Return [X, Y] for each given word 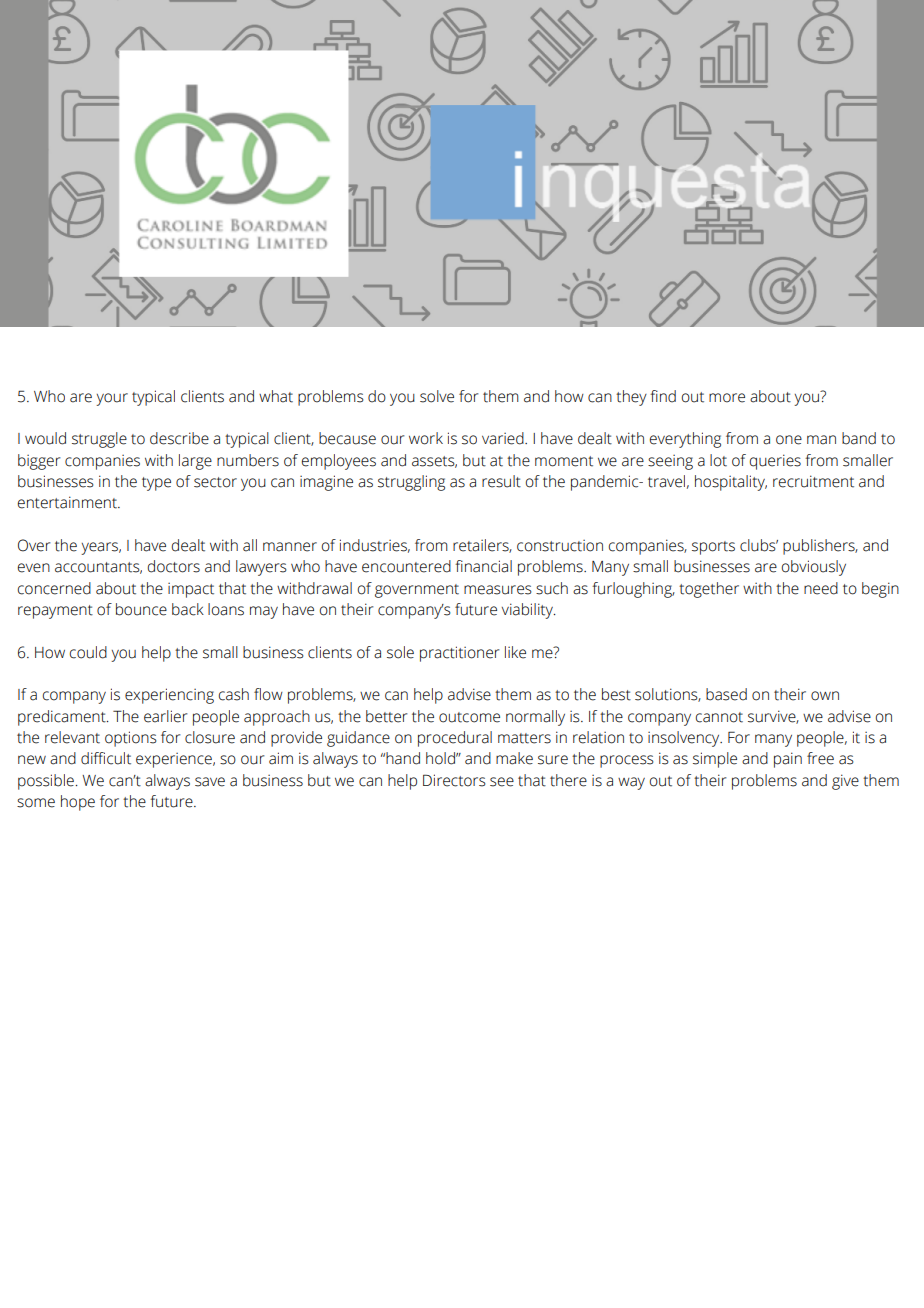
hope [78, 803]
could [88, 652]
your [112, 399]
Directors [454, 780]
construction [560, 546]
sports [713, 548]
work [426, 438]
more [727, 398]
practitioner [459, 654]
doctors [174, 566]
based [726, 694]
